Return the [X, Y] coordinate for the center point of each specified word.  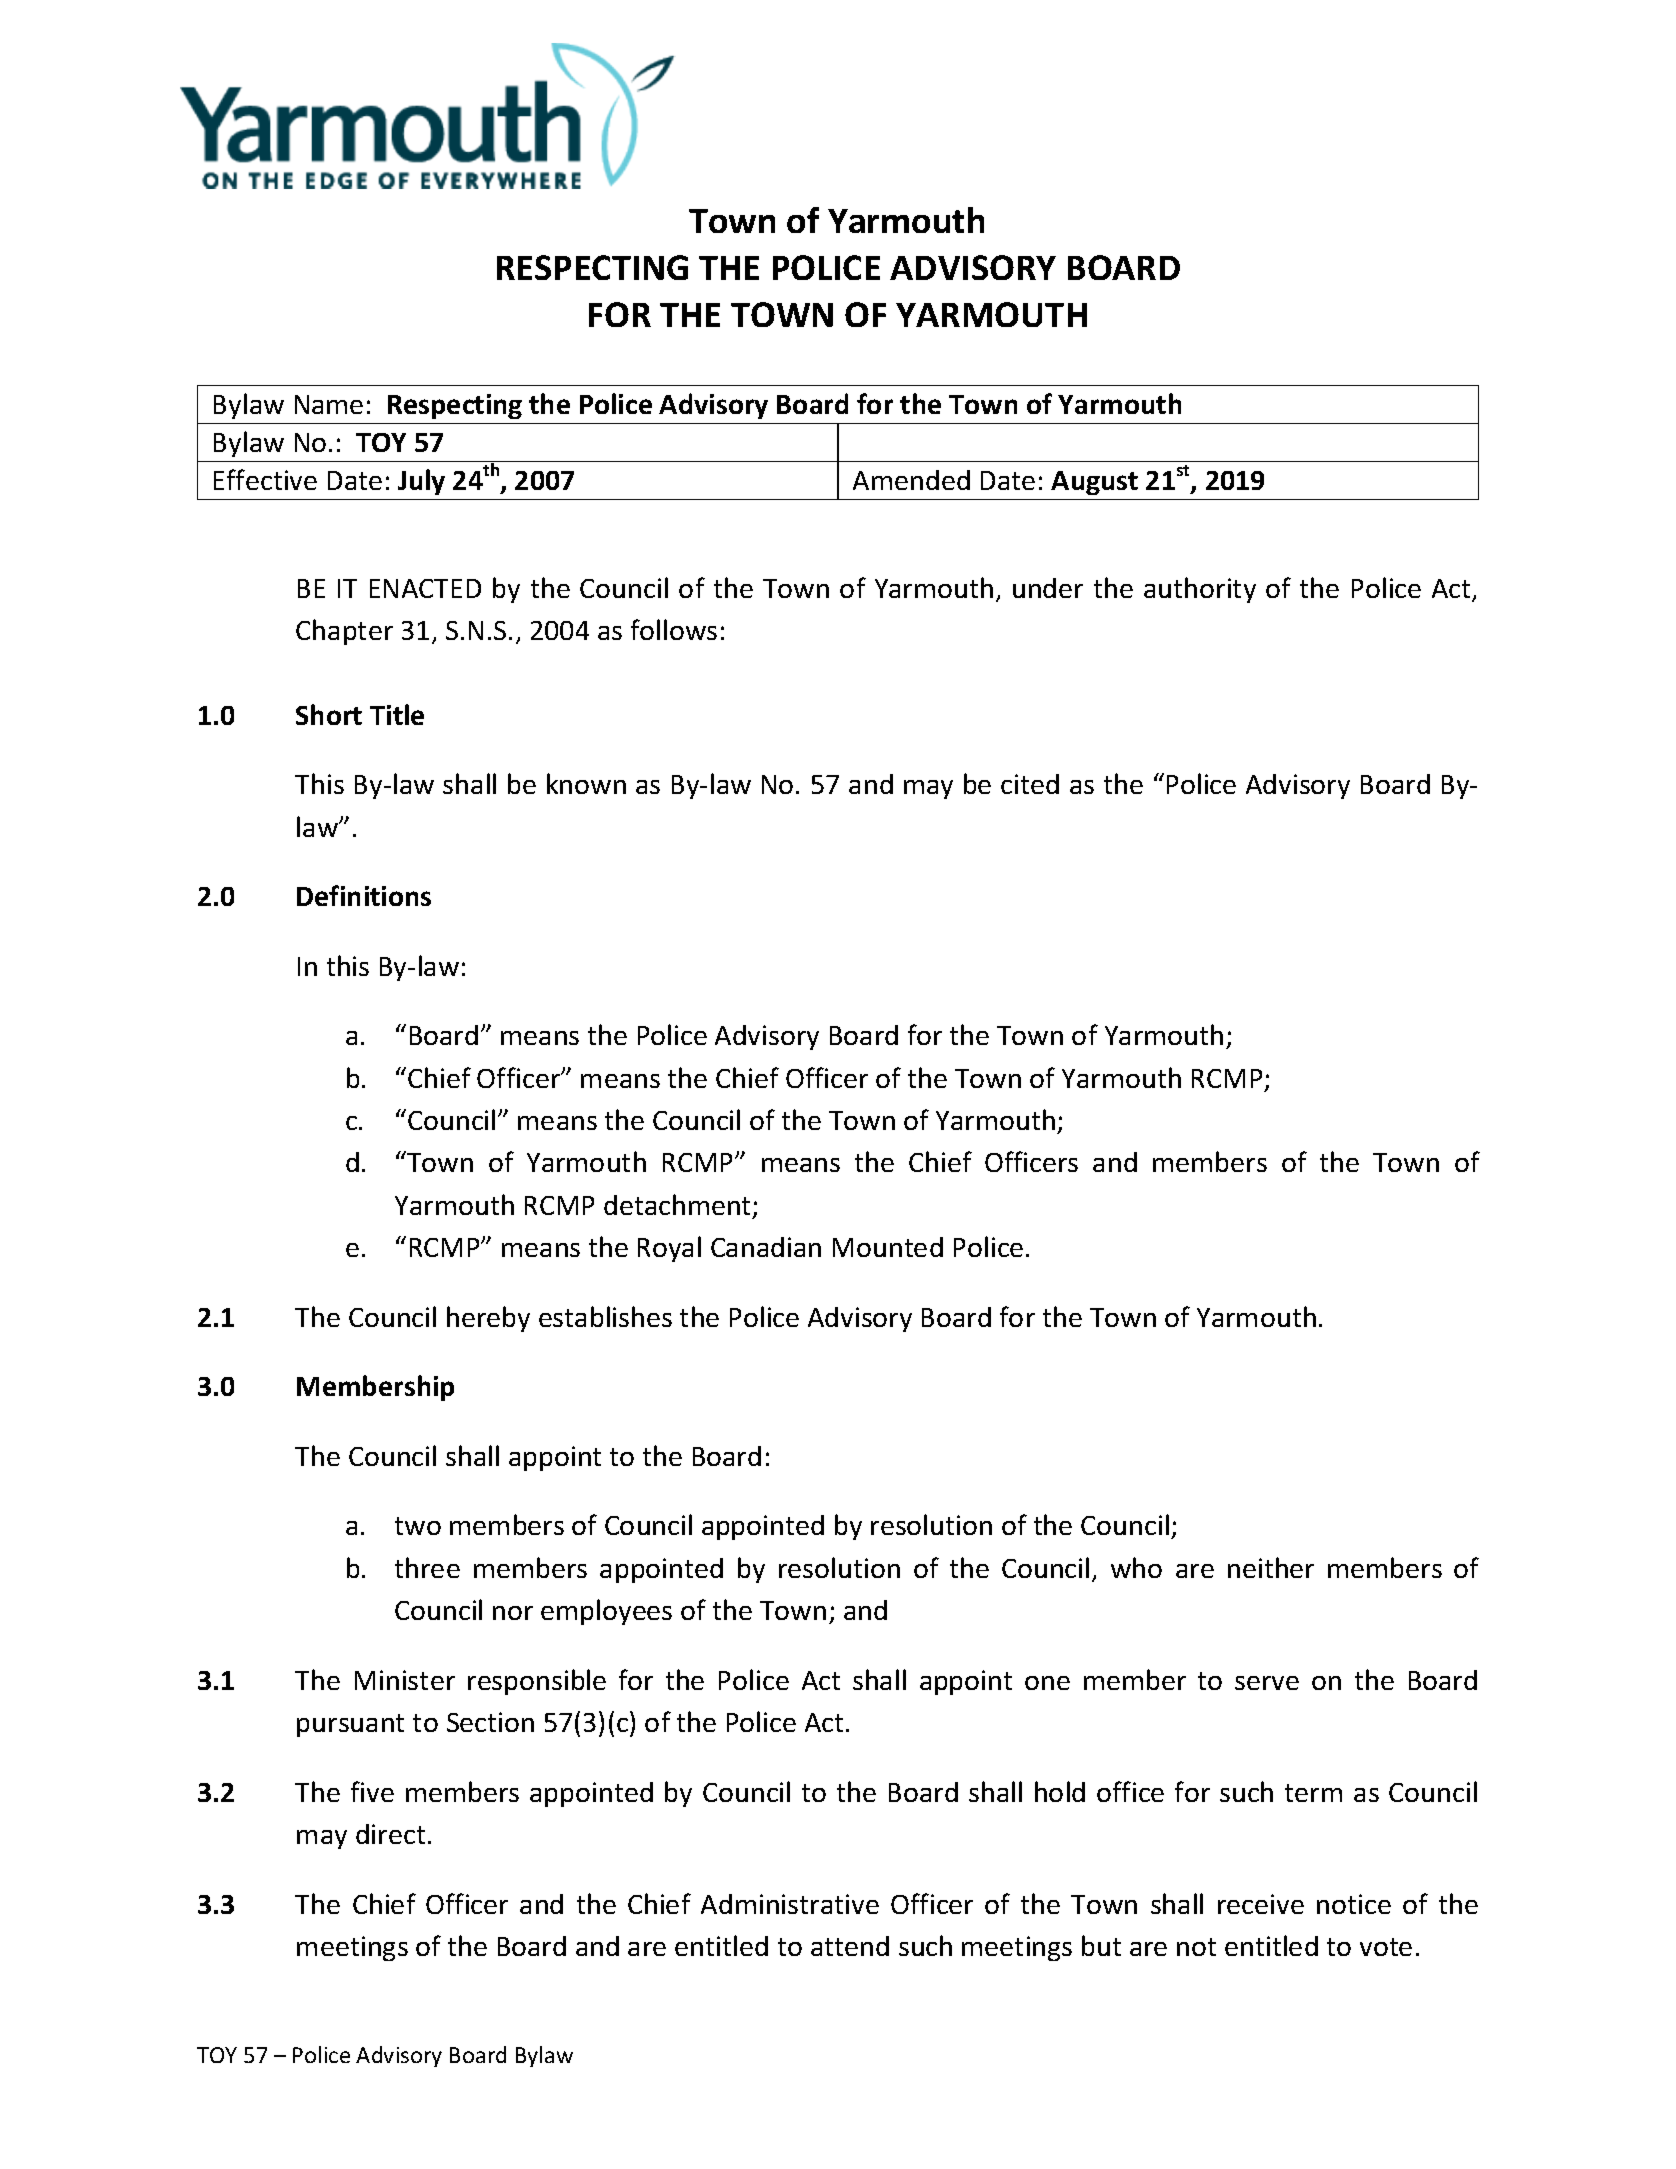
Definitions [364, 895]
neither [1271, 1567]
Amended [911, 480]
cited [1030, 784]
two [418, 1526]
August [1094, 483]
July [421, 482]
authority [1200, 590]
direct [390, 1834]
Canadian [766, 1247]
